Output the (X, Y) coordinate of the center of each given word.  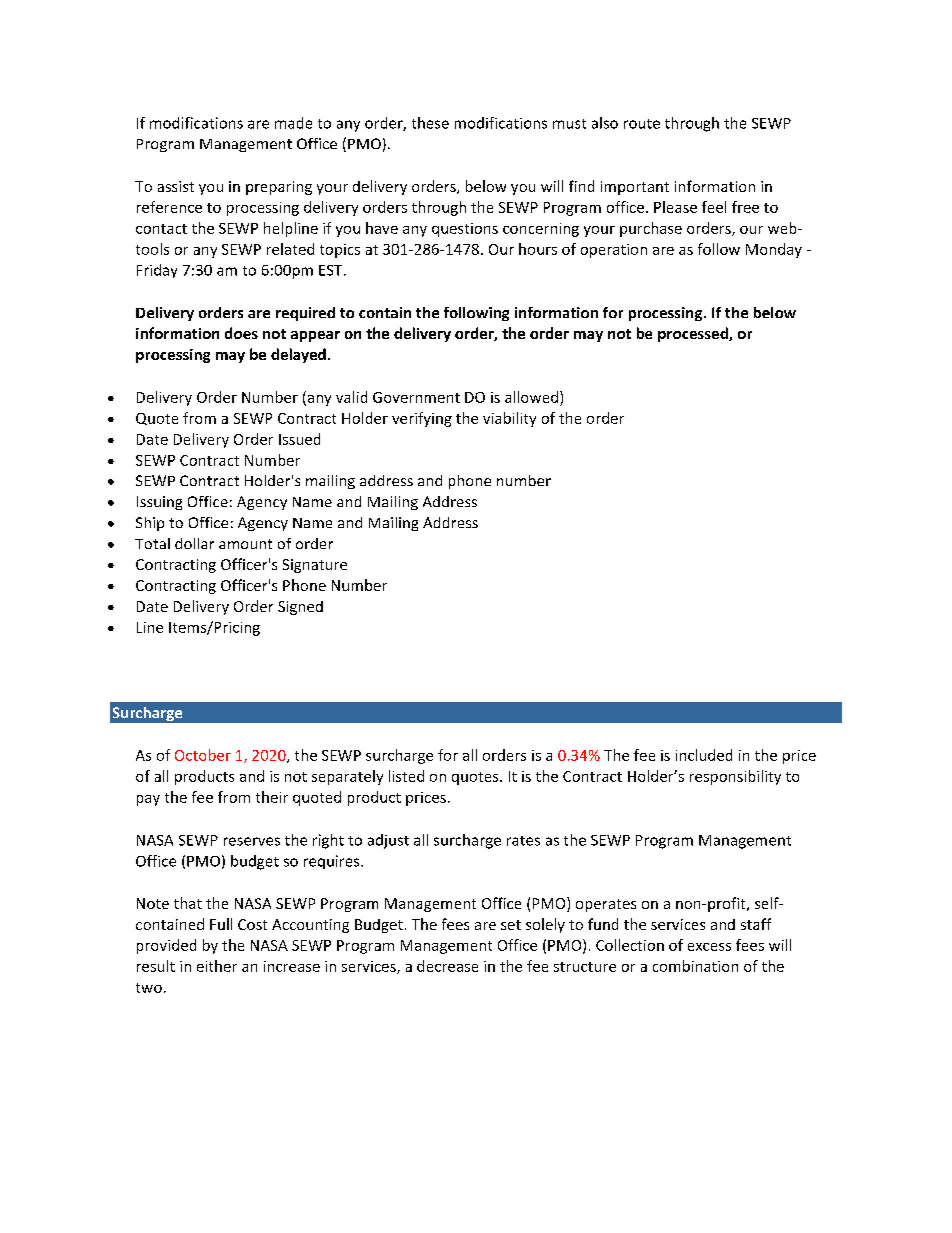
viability (509, 419)
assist (176, 186)
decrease (447, 966)
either (217, 966)
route (642, 124)
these (430, 123)
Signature (315, 566)
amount (245, 544)
